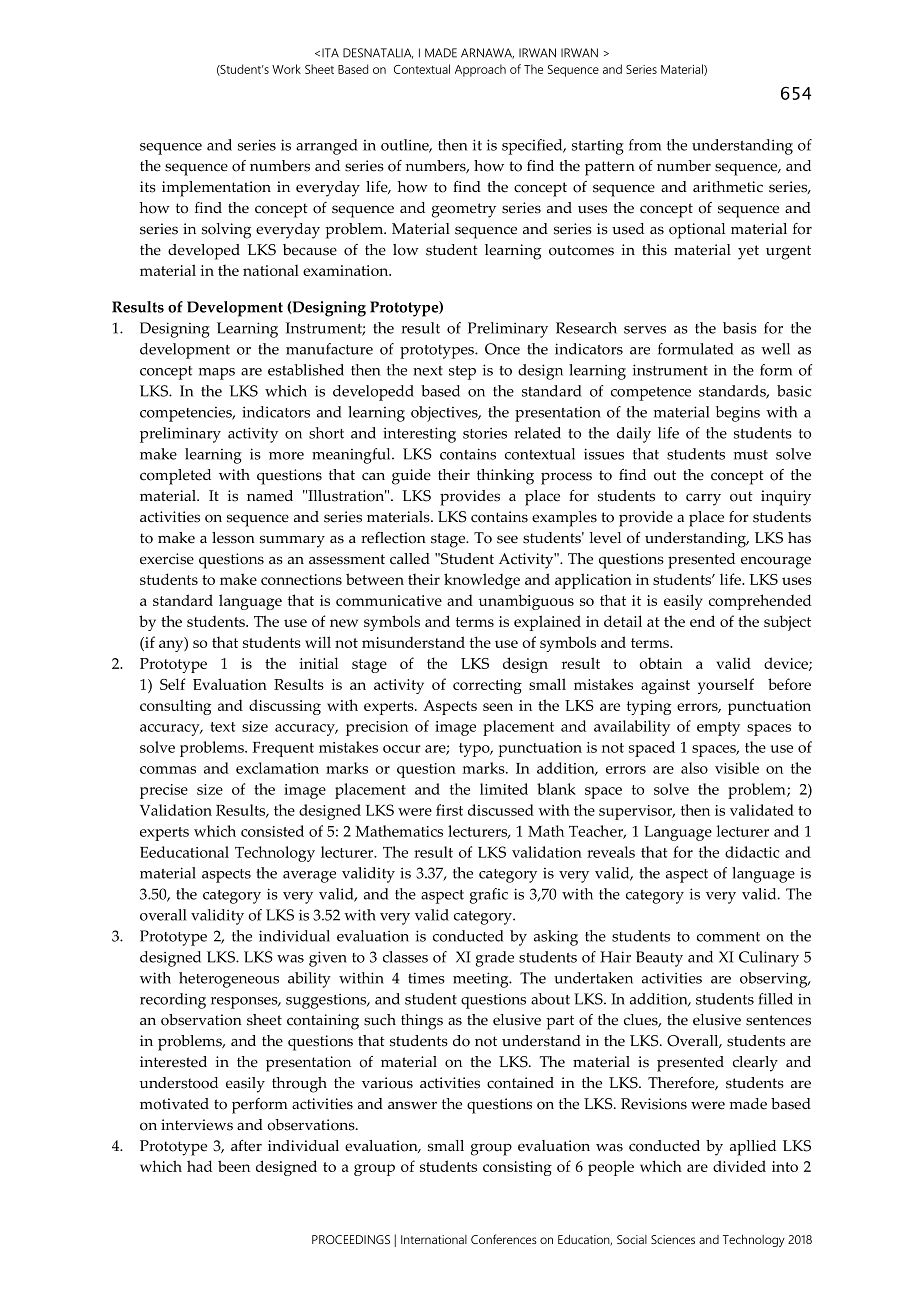 The image size is (924, 1308). I want to click on Approach, so click(480, 70).
